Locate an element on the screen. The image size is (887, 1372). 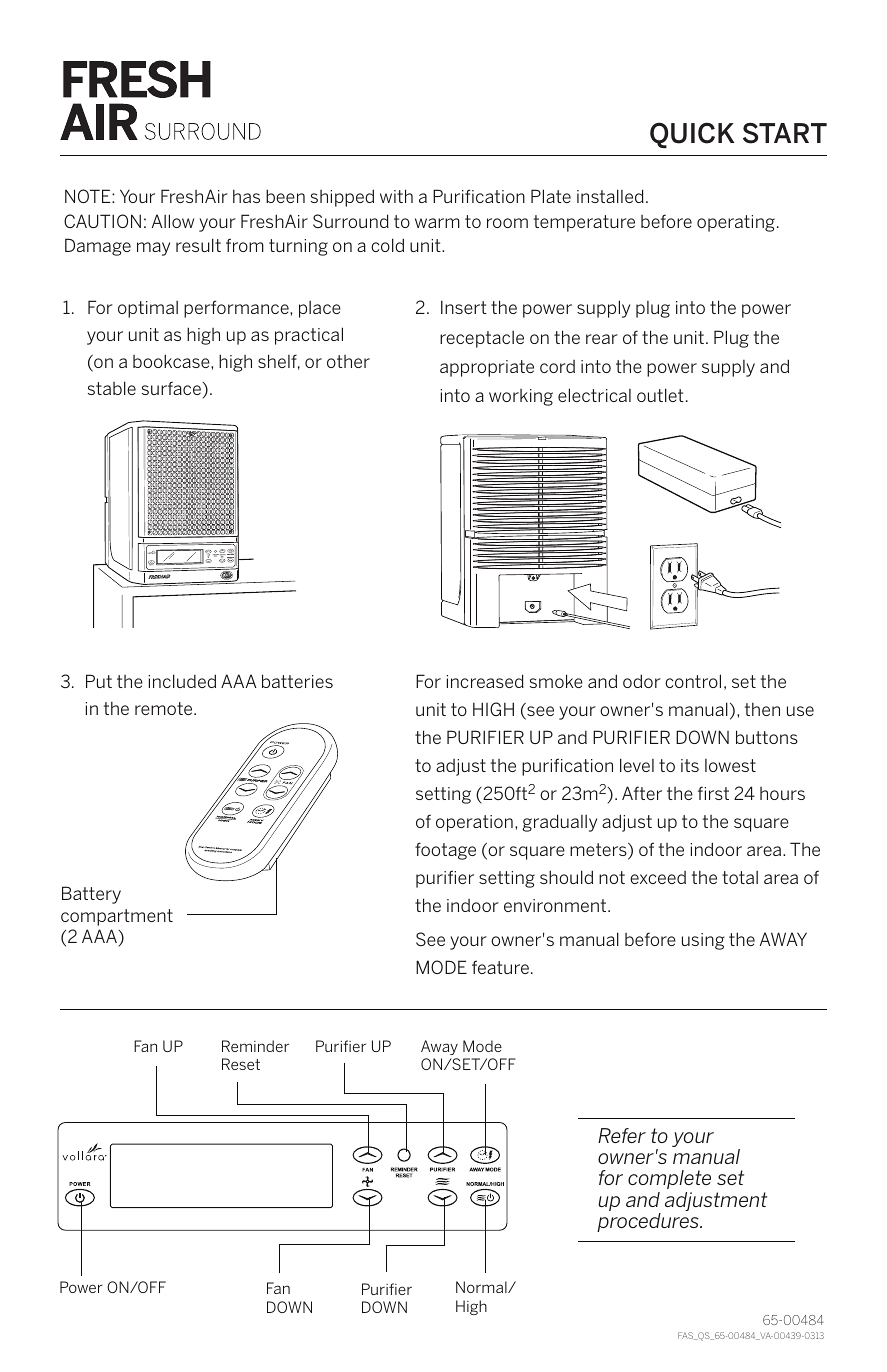
total is located at coordinates (740, 877).
